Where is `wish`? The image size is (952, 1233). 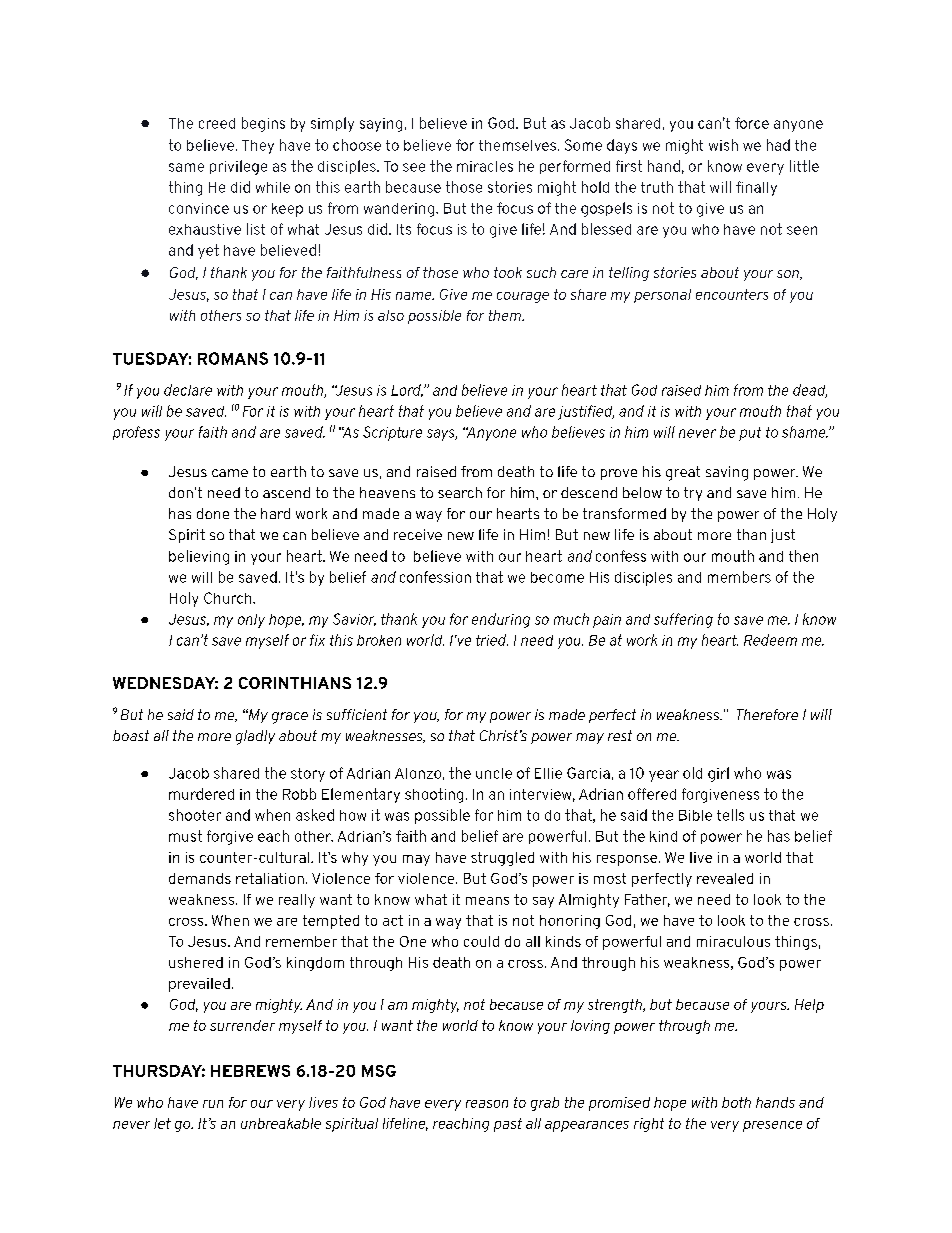 wish is located at coordinates (723, 145).
